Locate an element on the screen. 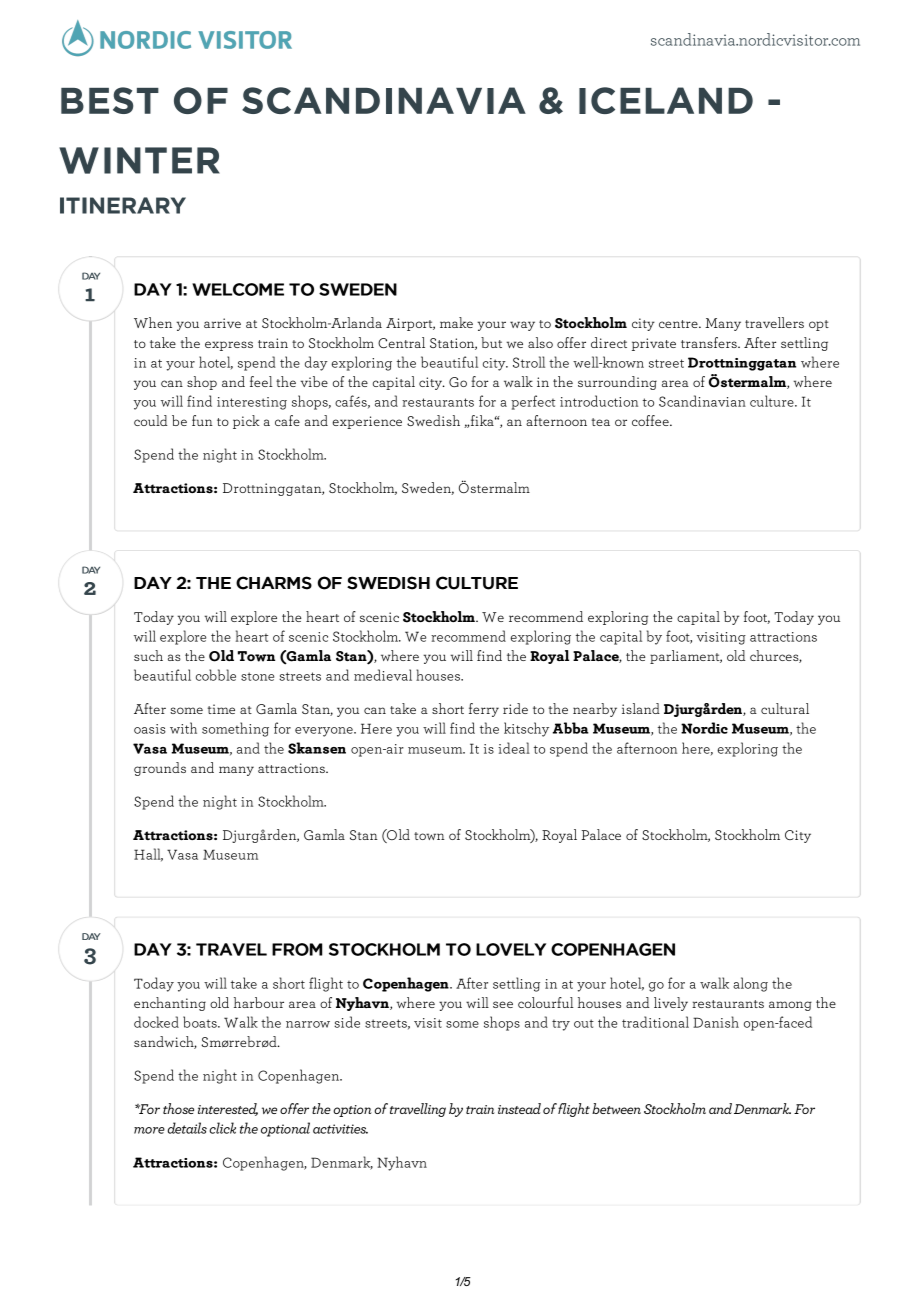 The width and height of the screenshot is (924, 1308). grounds is located at coordinates (160, 769).
